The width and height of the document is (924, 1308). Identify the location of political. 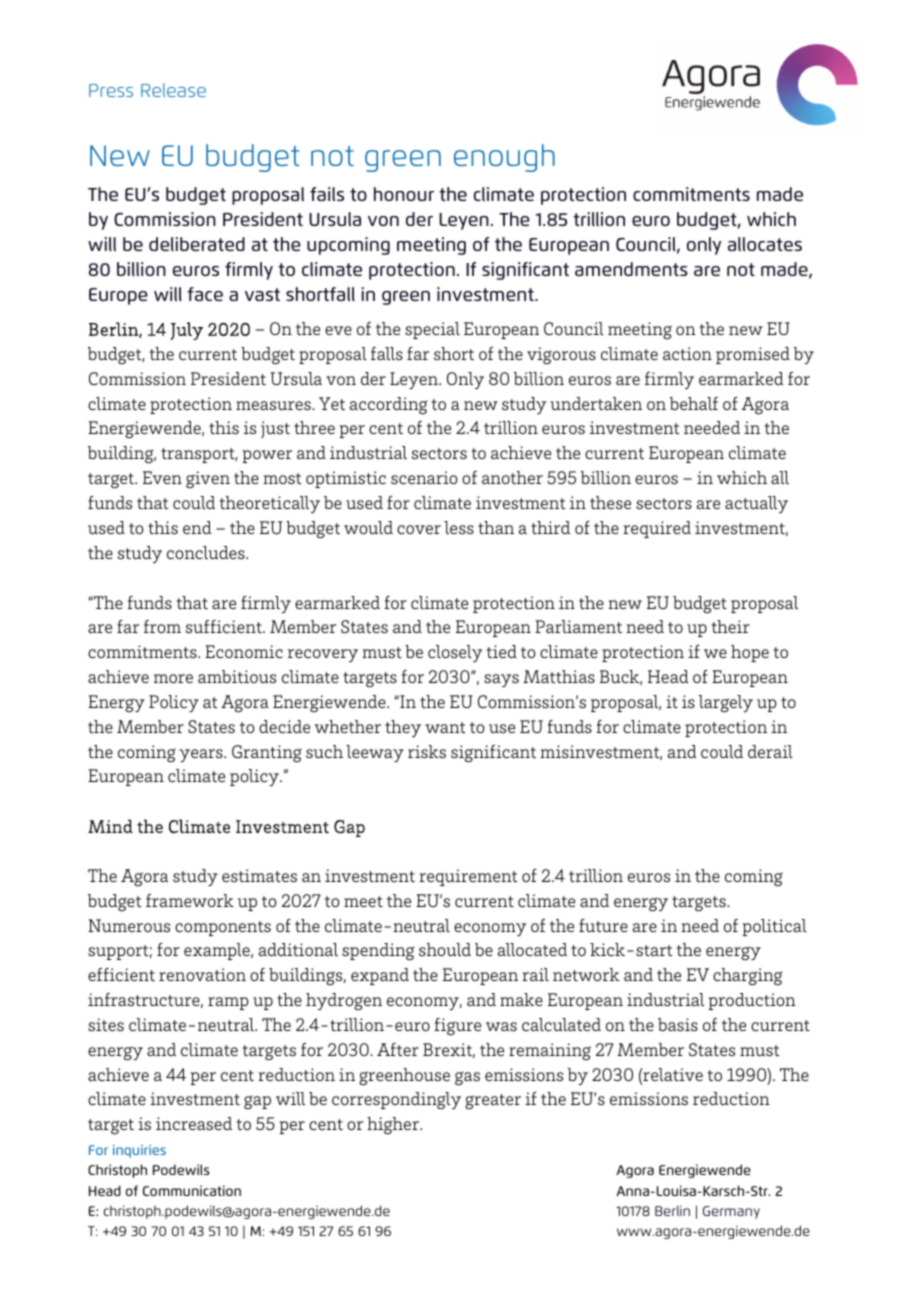
(774, 927).
